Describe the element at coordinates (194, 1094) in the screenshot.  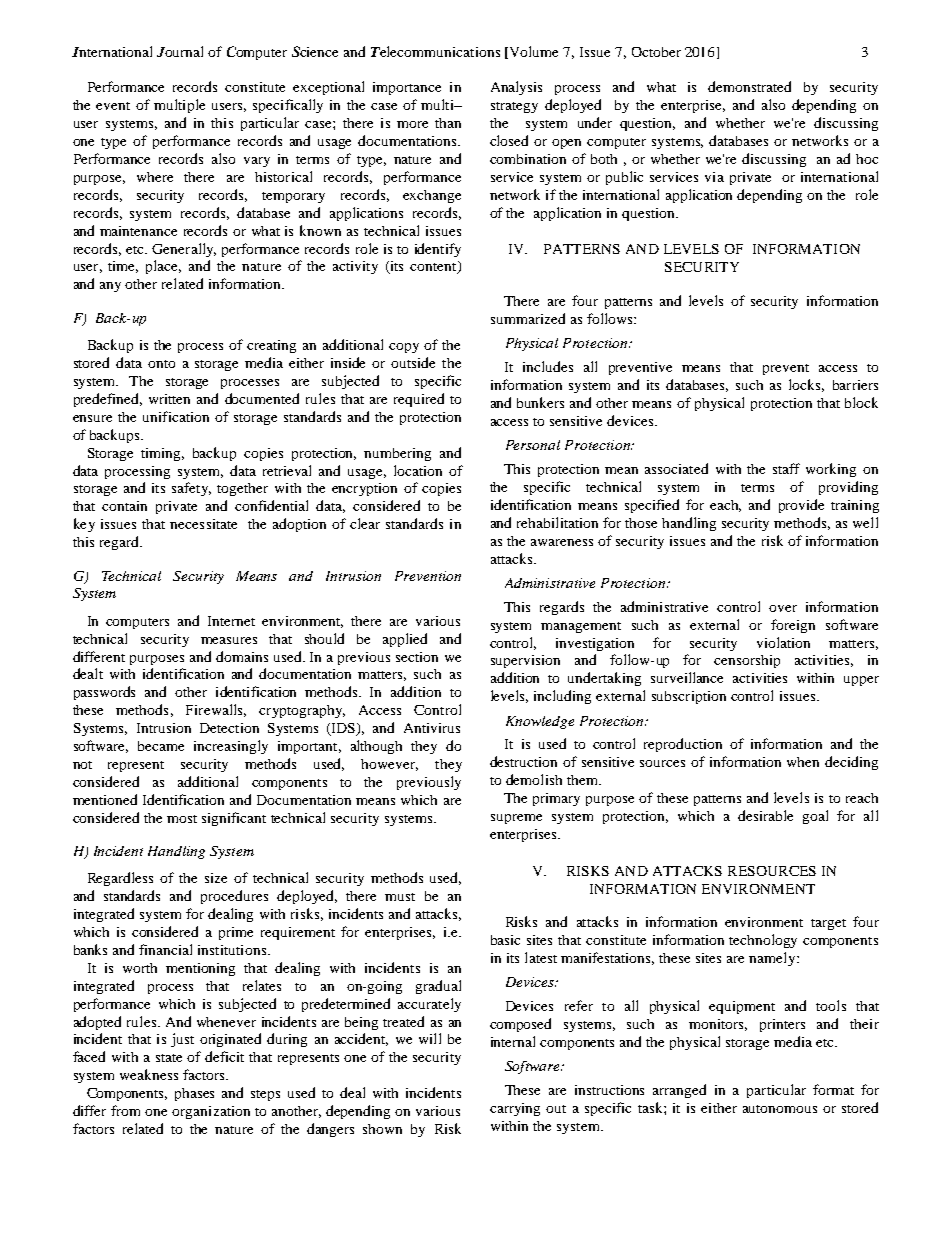
I see `phases` at that location.
